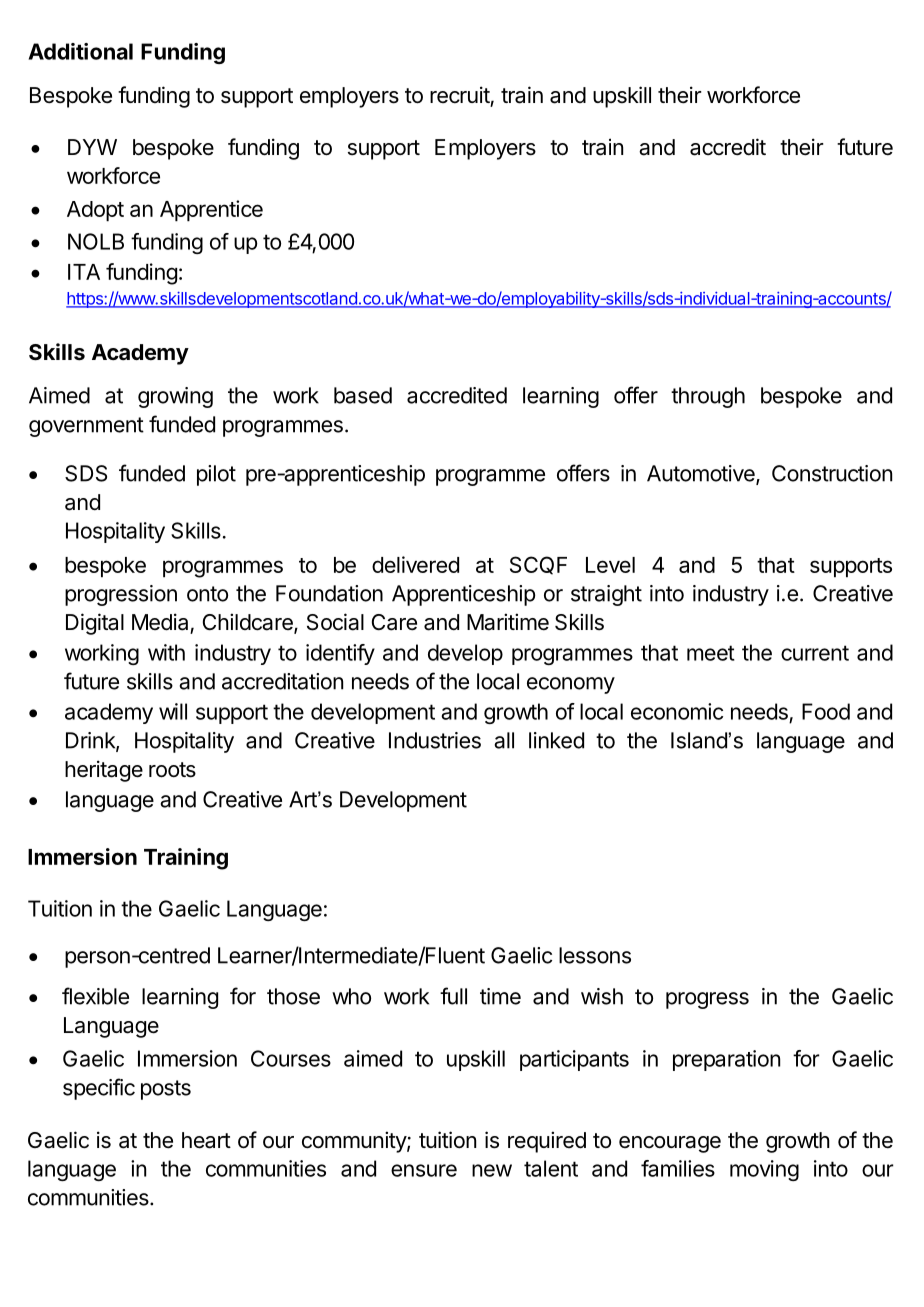  Describe the element at coordinates (207, 594) in the screenshot. I see `onto` at that location.
